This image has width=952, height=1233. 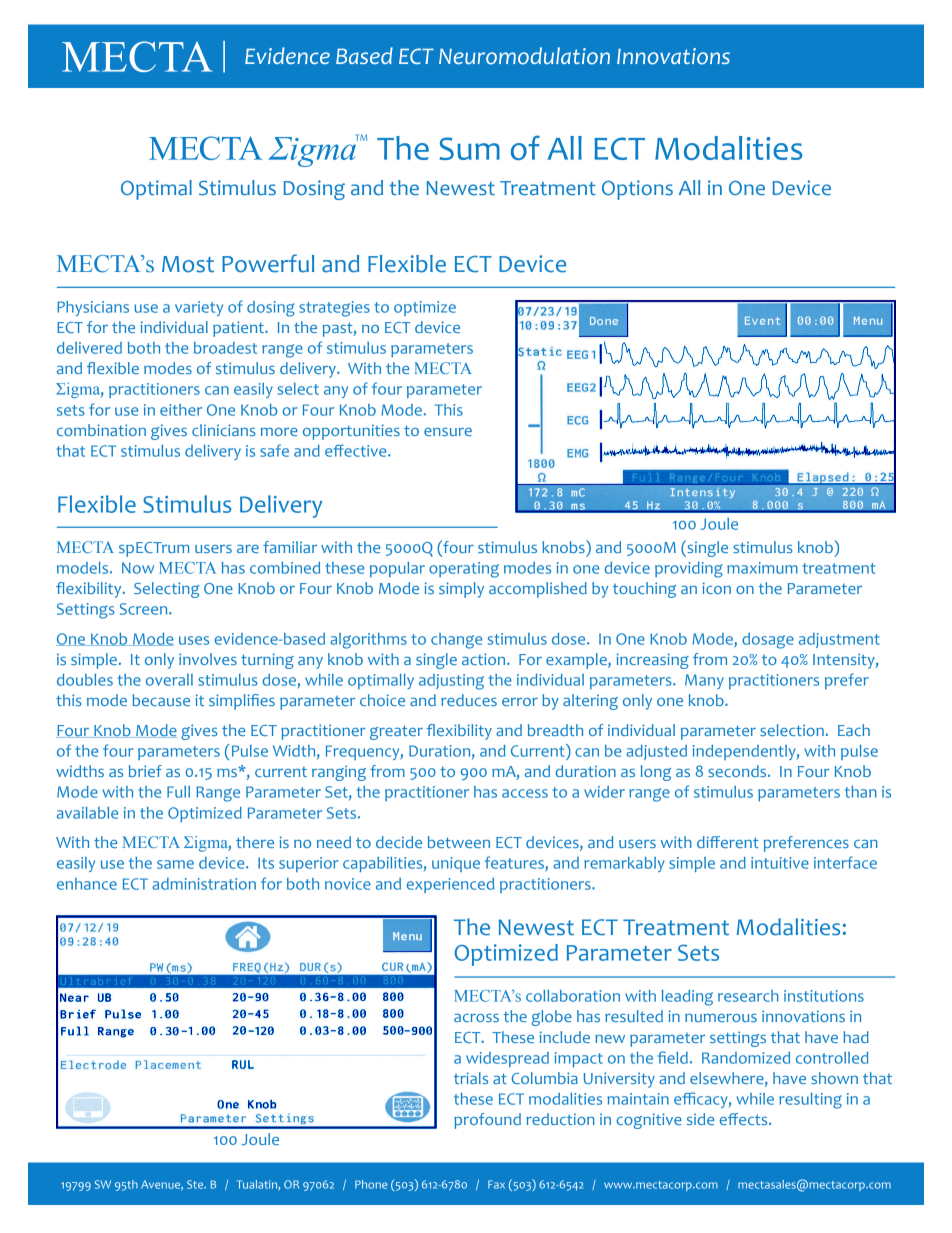 What do you see at coordinates (768, 641) in the image?
I see `dosage` at bounding box center [768, 641].
